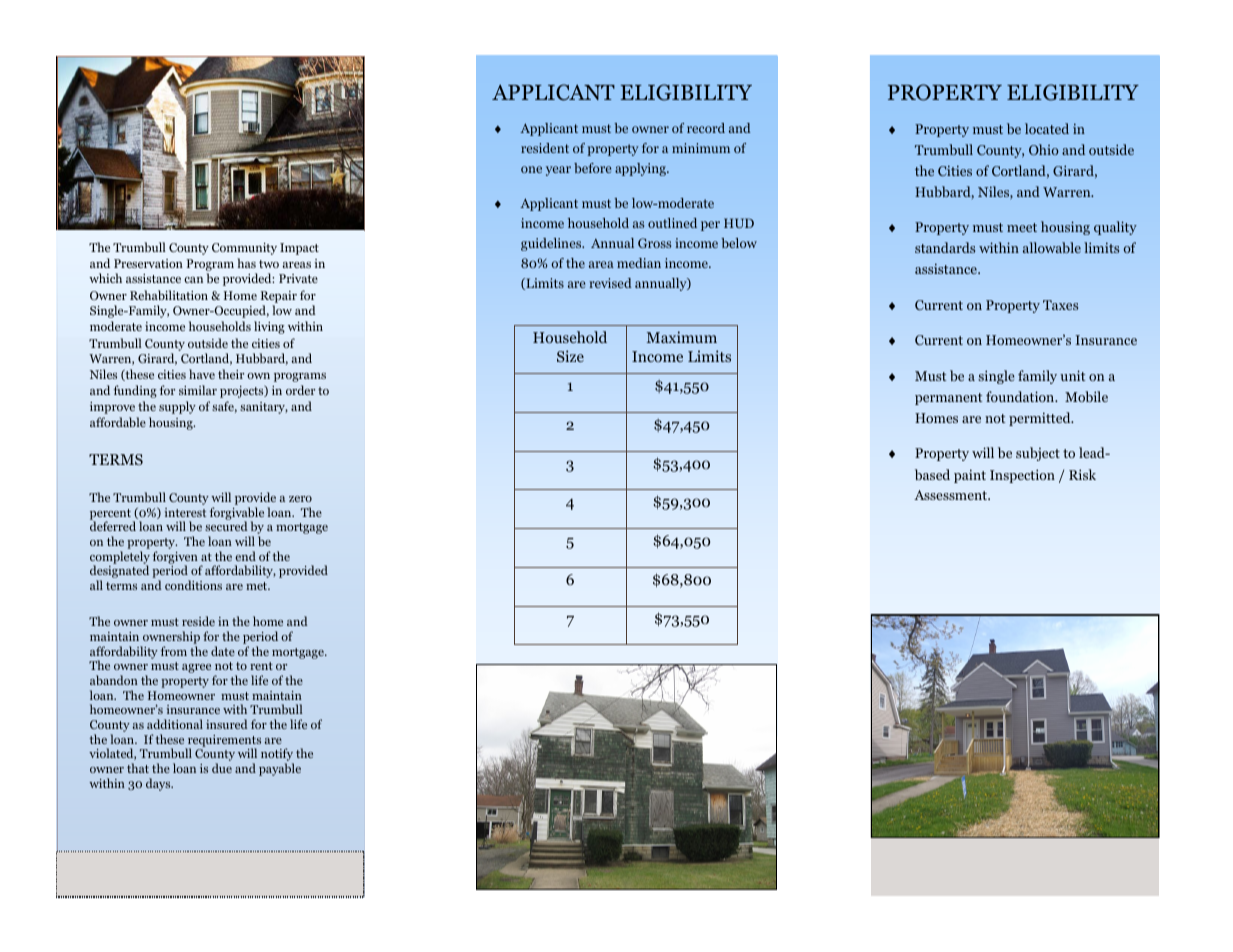 The width and height of the image is (1233, 952). What do you see at coordinates (570, 356) in the image?
I see `Size` at bounding box center [570, 356].
